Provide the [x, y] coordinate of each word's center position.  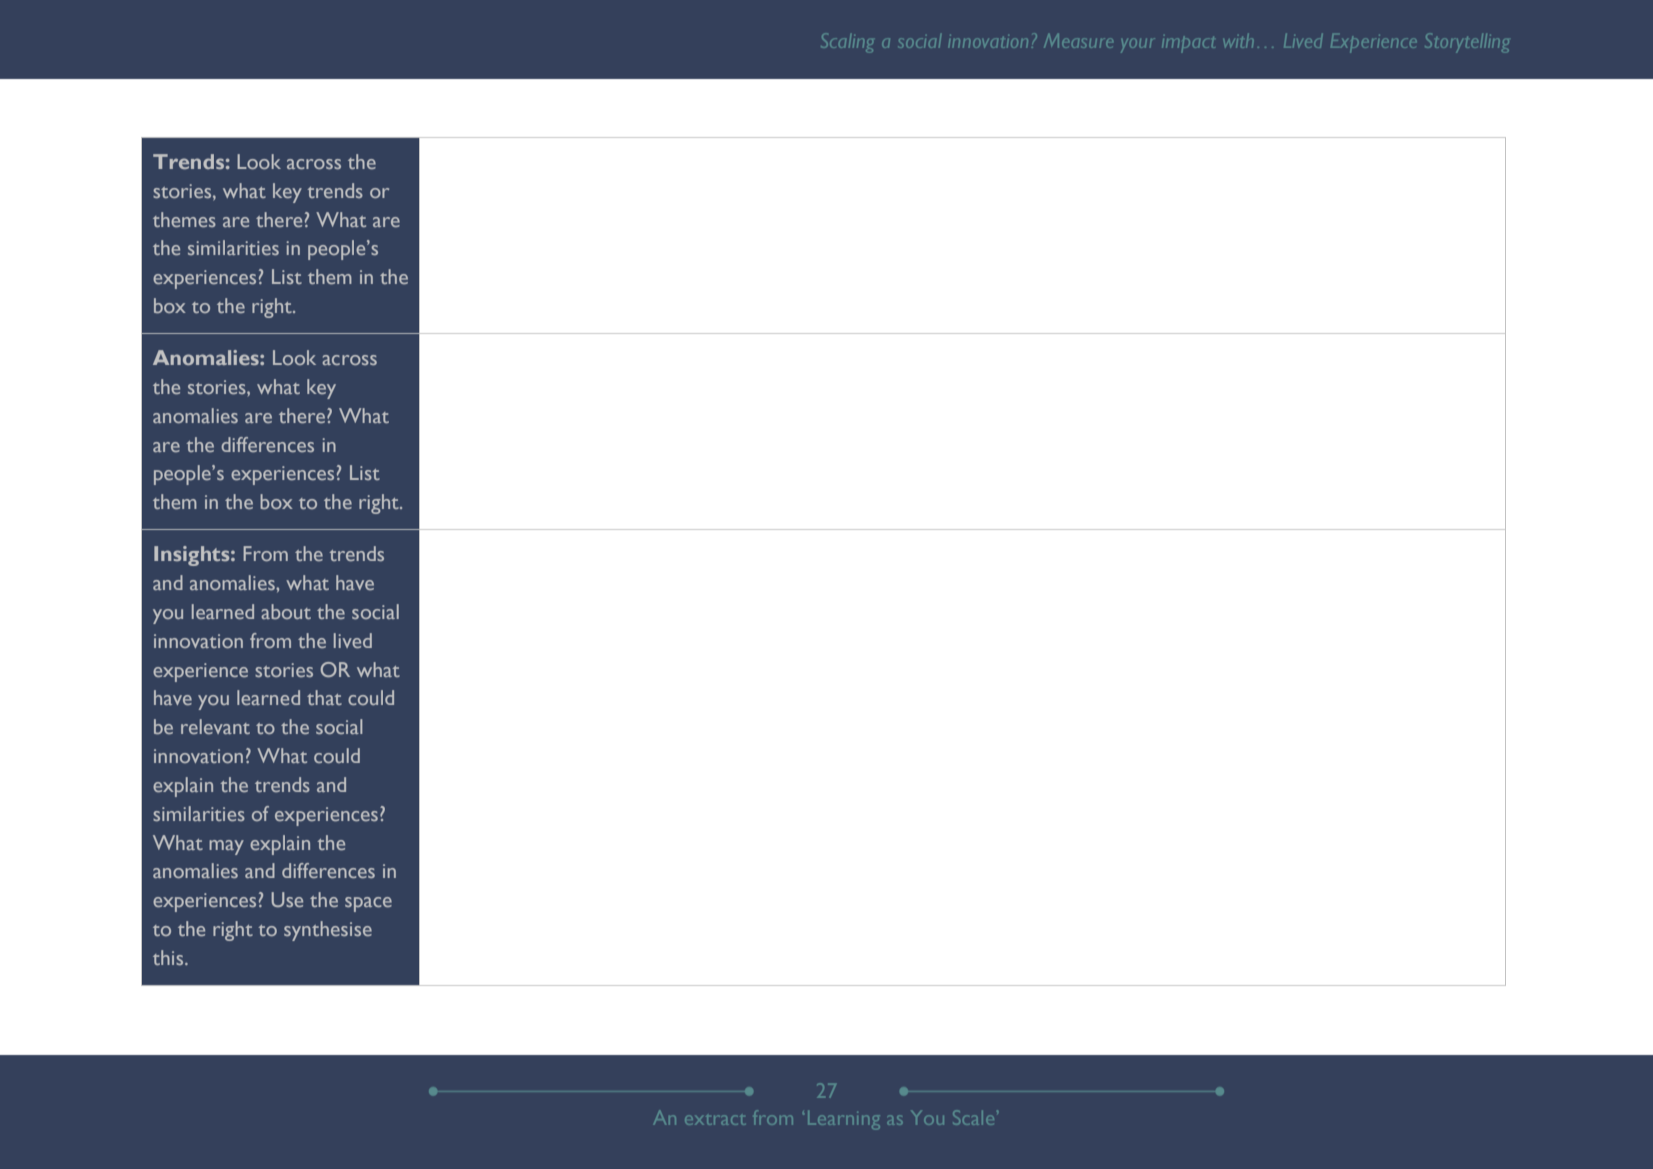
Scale [973, 1117]
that [324, 697]
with [1238, 41]
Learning [844, 1120]
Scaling [847, 43]
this [169, 957]
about [286, 611]
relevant [215, 726]
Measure [1078, 41]
